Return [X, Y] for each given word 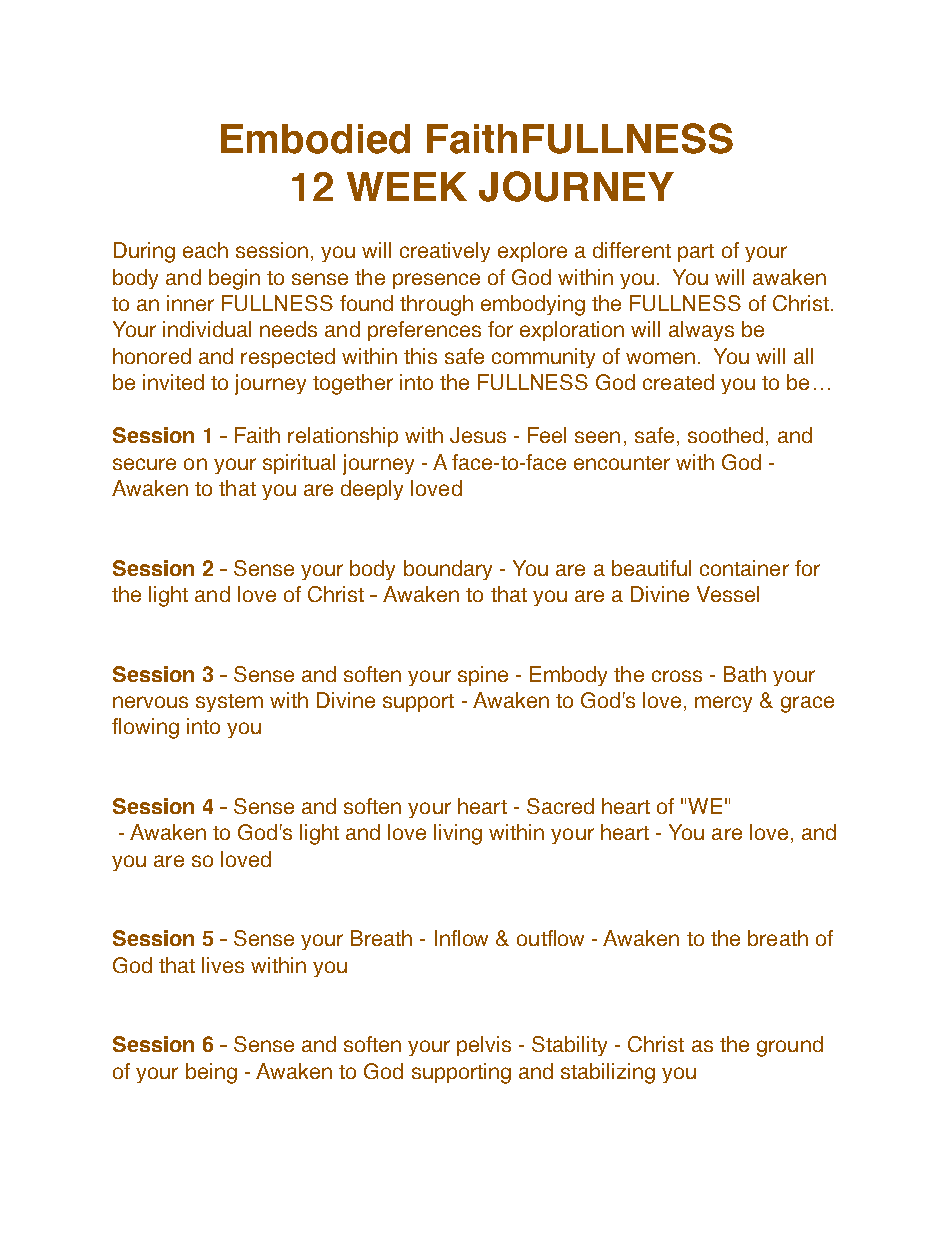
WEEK [407, 186]
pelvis [484, 1046]
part [696, 253]
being [211, 1073]
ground [790, 1046]
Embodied [315, 139]
